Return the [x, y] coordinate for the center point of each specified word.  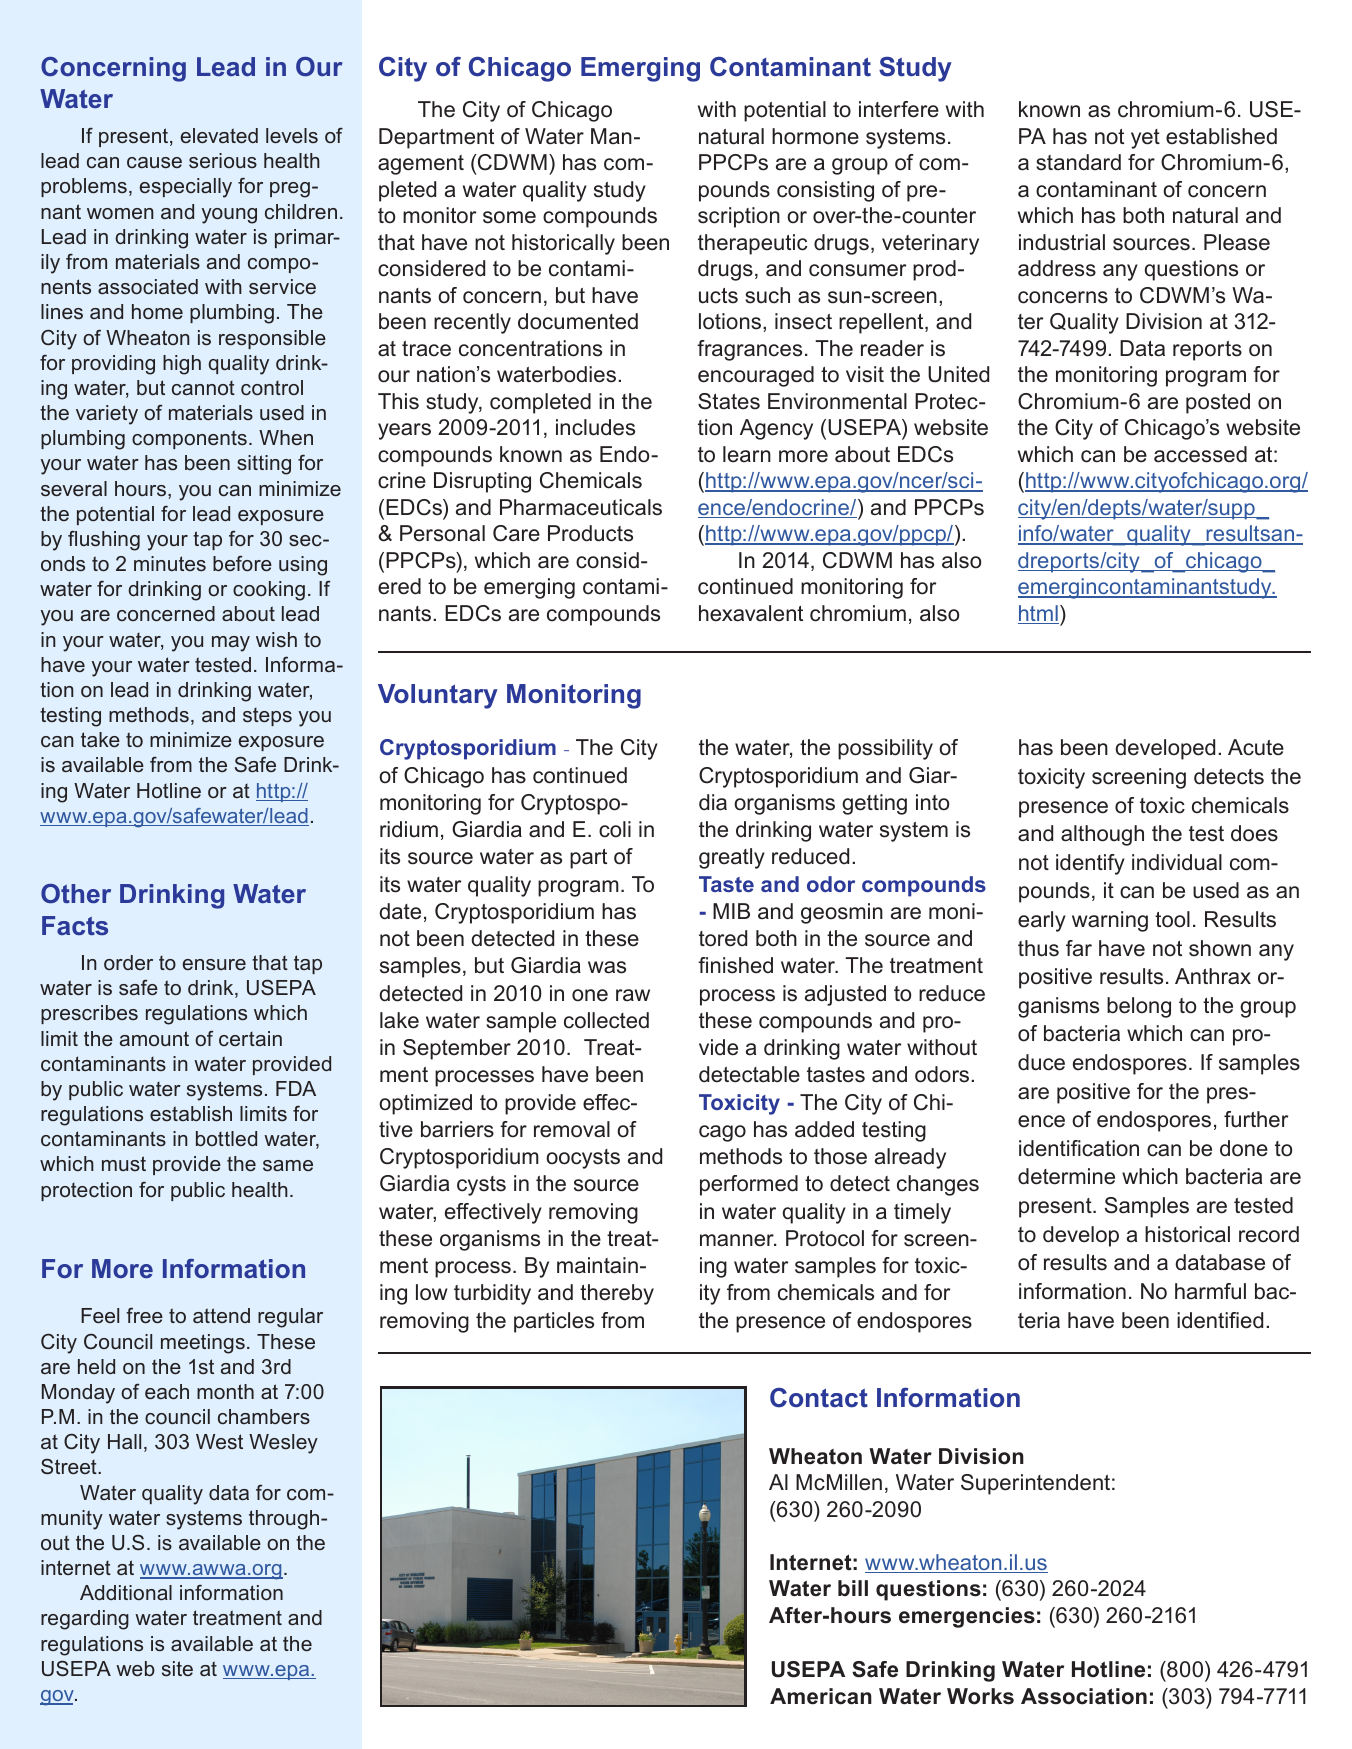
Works [980, 1696]
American [821, 1696]
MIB [731, 911]
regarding [85, 1620]
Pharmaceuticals [581, 507]
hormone [815, 136]
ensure [214, 964]
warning [1110, 921]
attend [221, 1315]
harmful [1210, 1291]
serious [223, 160]
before [242, 563]
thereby [617, 1294]
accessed [1200, 454]
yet [1145, 139]
